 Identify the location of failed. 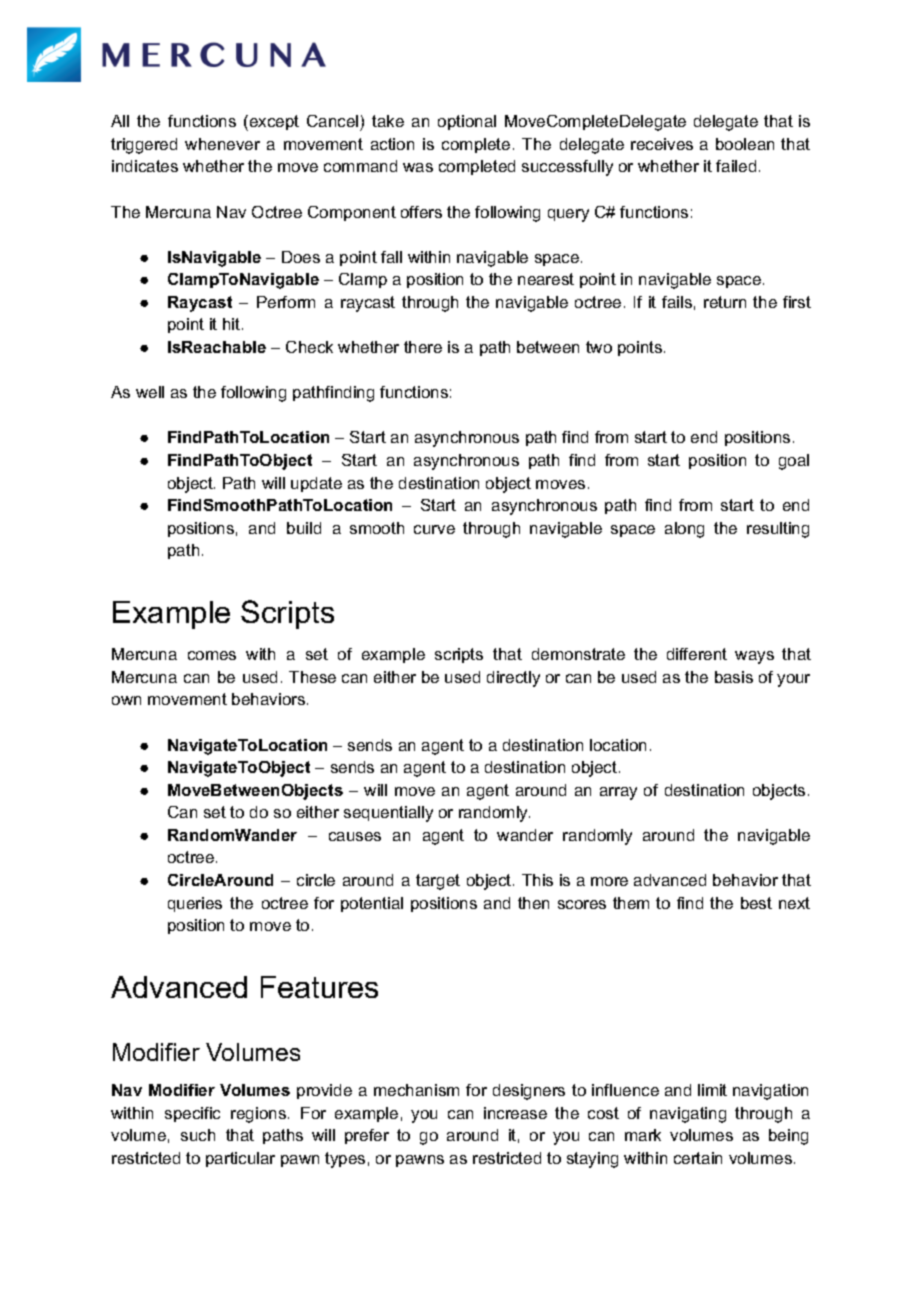
(736, 166).
